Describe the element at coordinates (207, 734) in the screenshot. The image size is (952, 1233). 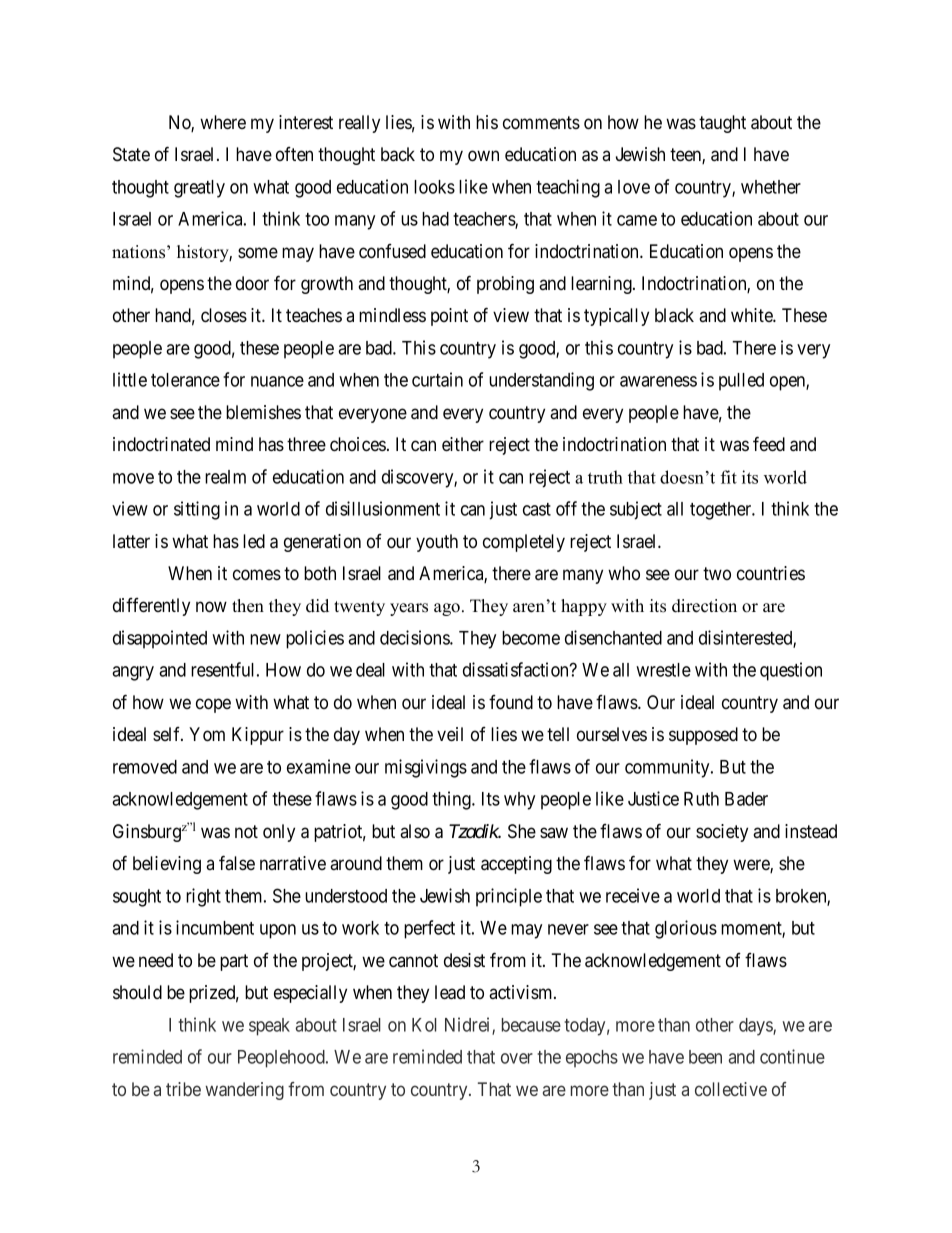
I see `Yom` at that location.
